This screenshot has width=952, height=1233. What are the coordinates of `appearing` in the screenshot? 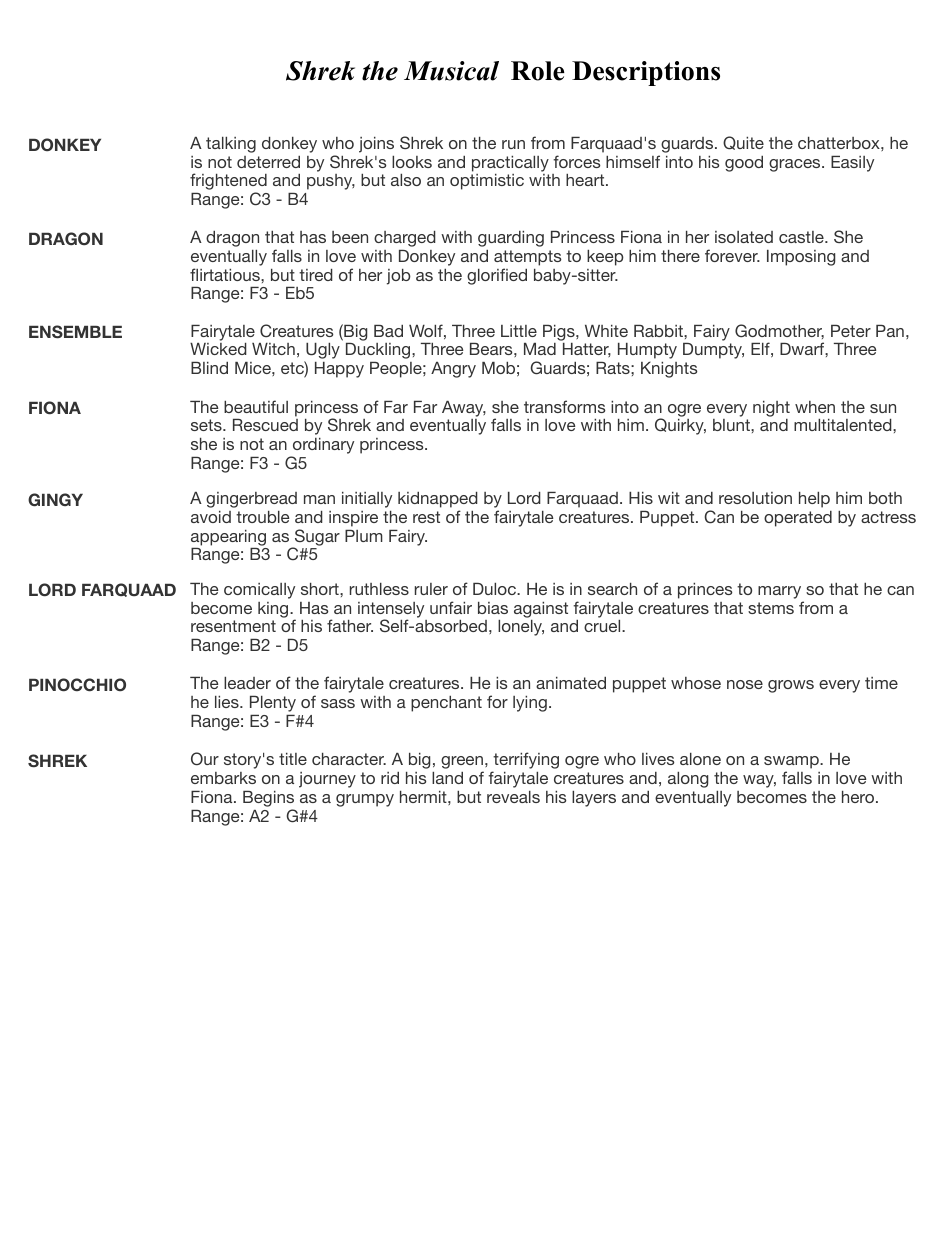 It's located at (228, 538).
